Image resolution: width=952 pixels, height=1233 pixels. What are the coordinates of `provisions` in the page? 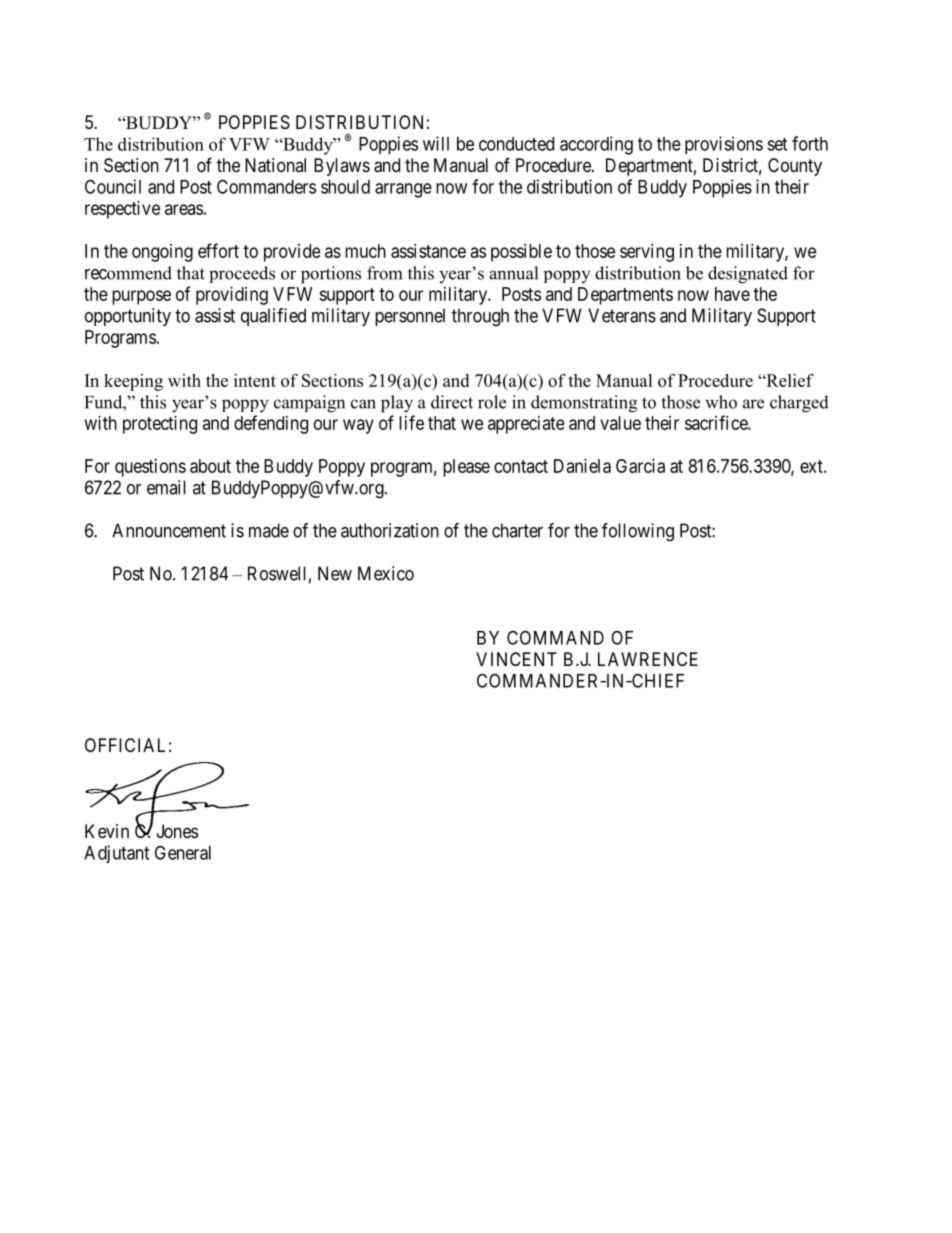 It's located at (724, 145).
